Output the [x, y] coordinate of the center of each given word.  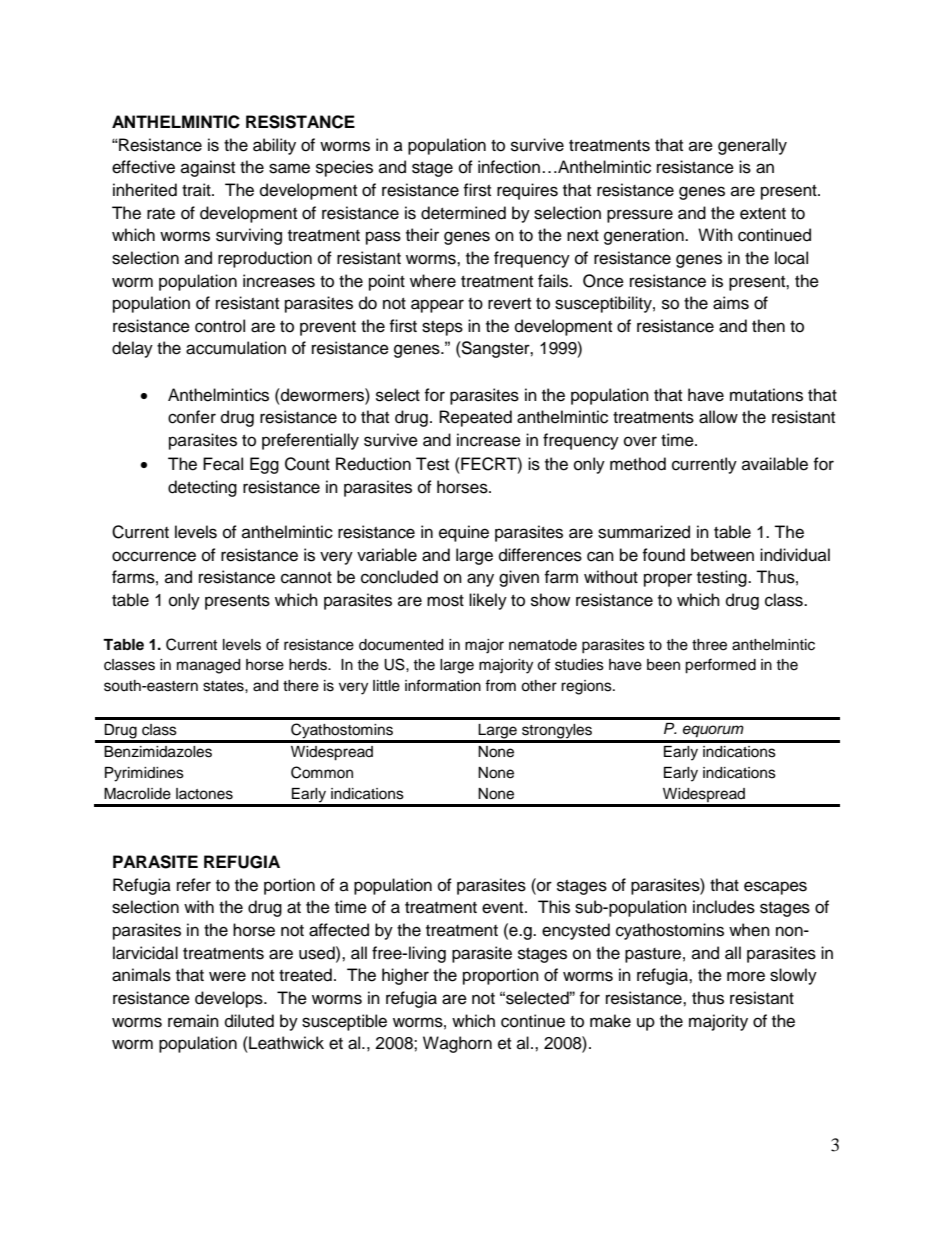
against [208, 168]
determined [463, 213]
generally [752, 146]
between [722, 555]
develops [230, 999]
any [480, 580]
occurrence [154, 556]
